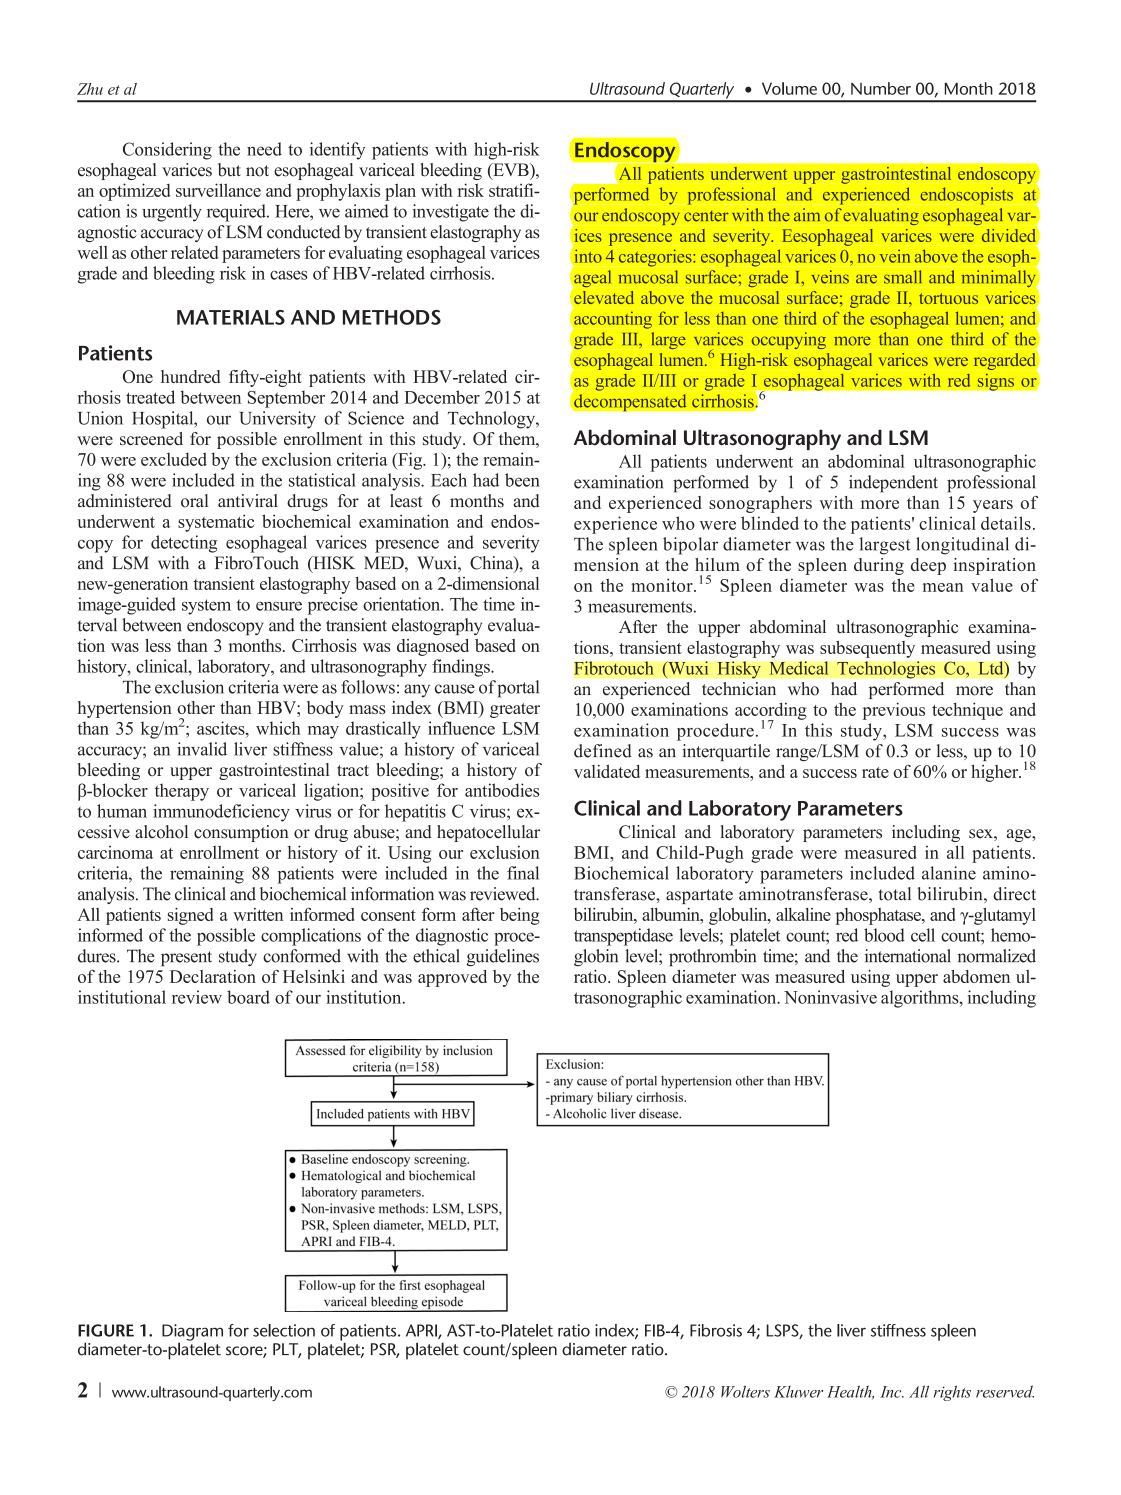 This page has width=1121, height=1495. What do you see at coordinates (192, 1333) in the page?
I see `Diagram` at bounding box center [192, 1333].
